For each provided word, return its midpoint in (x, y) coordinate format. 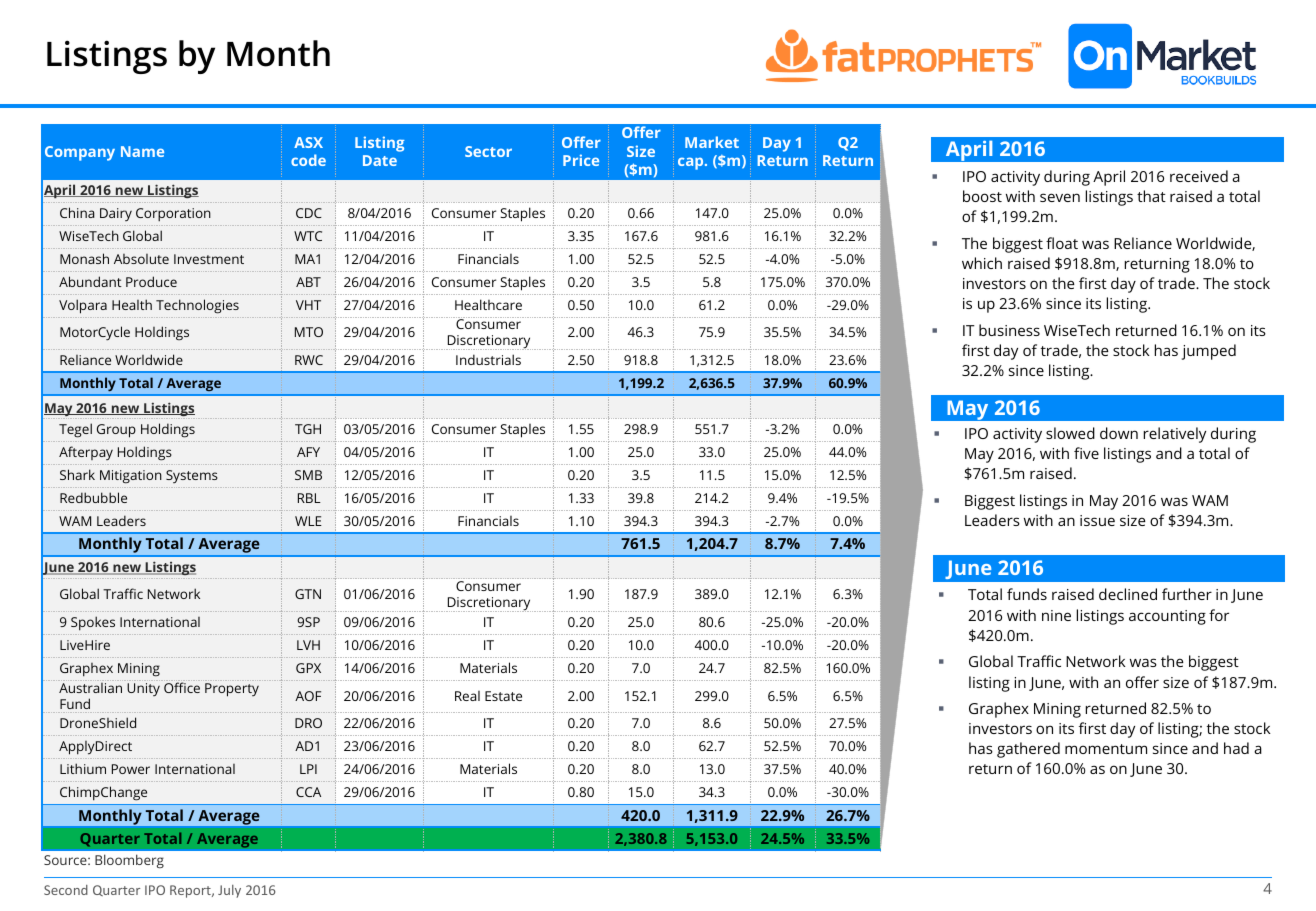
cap (692, 163)
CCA (308, 792)
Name (142, 151)
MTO (309, 332)
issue (1097, 520)
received (1199, 176)
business (1009, 330)
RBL (309, 498)
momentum (1106, 749)
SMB (308, 475)
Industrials (488, 359)
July (229, 891)
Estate (503, 696)
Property (232, 690)
